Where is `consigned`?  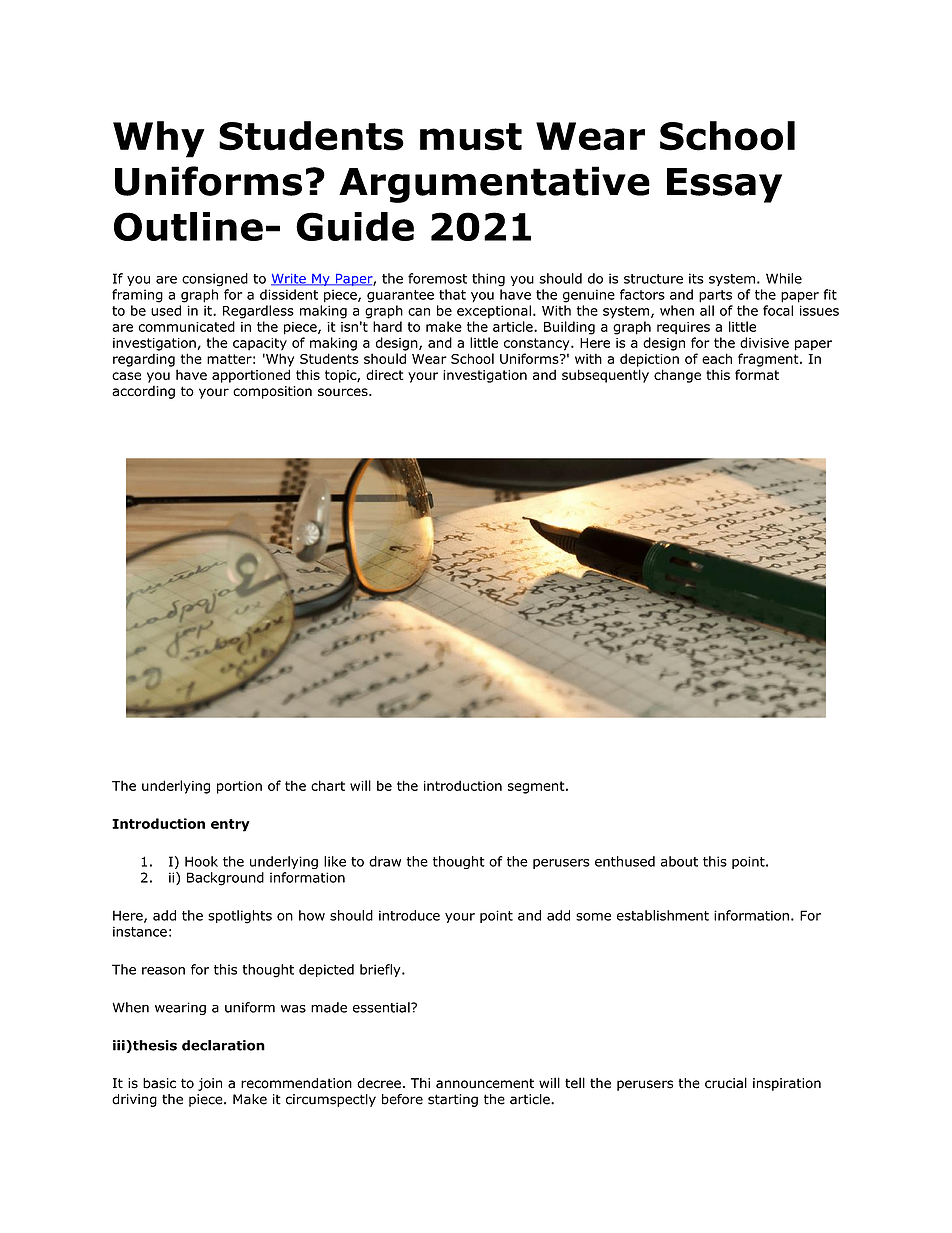
consigned is located at coordinates (215, 280).
